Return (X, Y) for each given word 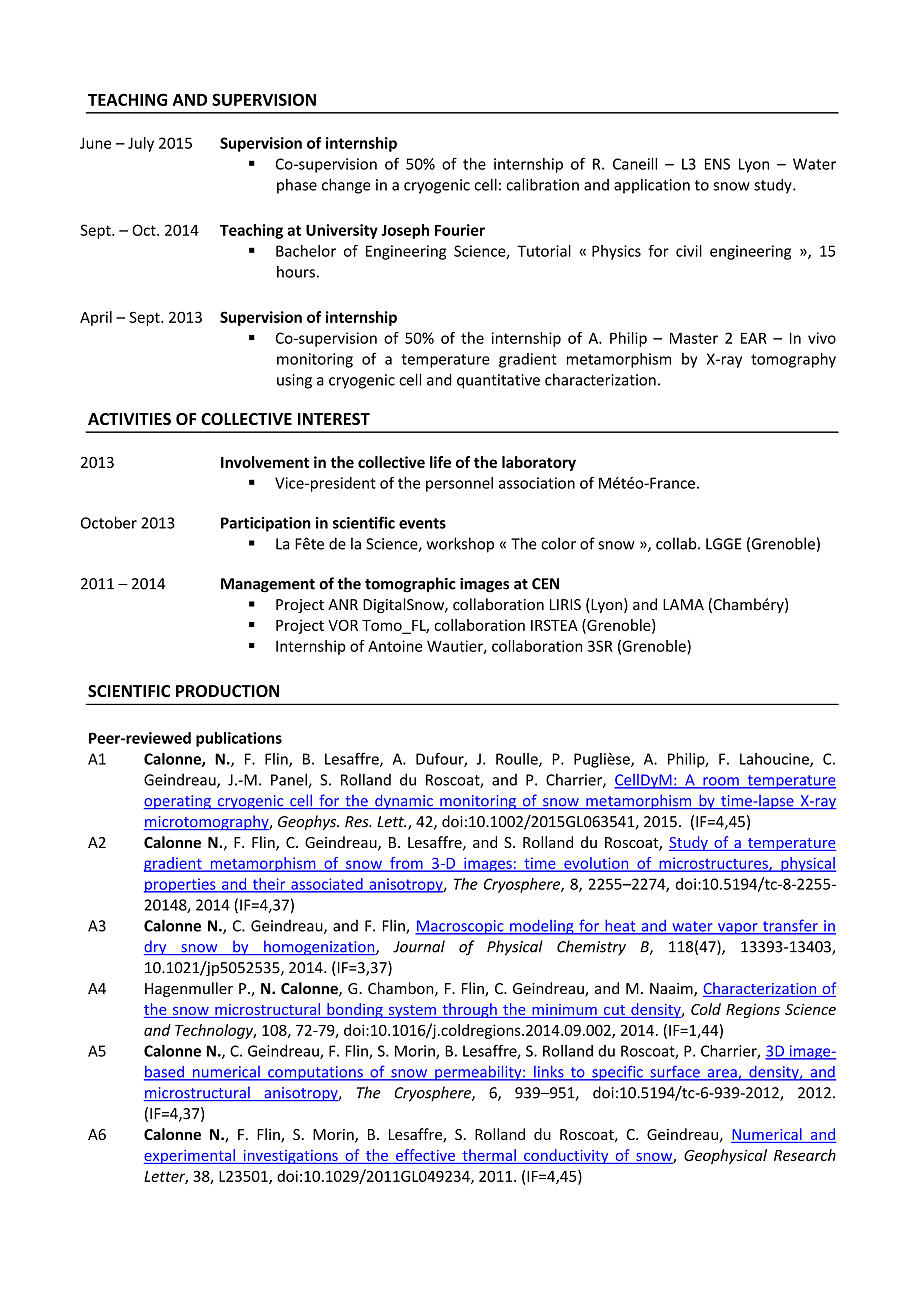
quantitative (498, 381)
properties (181, 885)
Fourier (460, 230)
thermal (489, 1155)
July (141, 144)
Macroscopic (460, 927)
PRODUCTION (227, 691)
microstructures (713, 864)
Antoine (395, 646)
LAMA (683, 604)
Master (694, 338)
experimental (190, 1156)
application (652, 186)
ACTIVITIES (129, 419)
